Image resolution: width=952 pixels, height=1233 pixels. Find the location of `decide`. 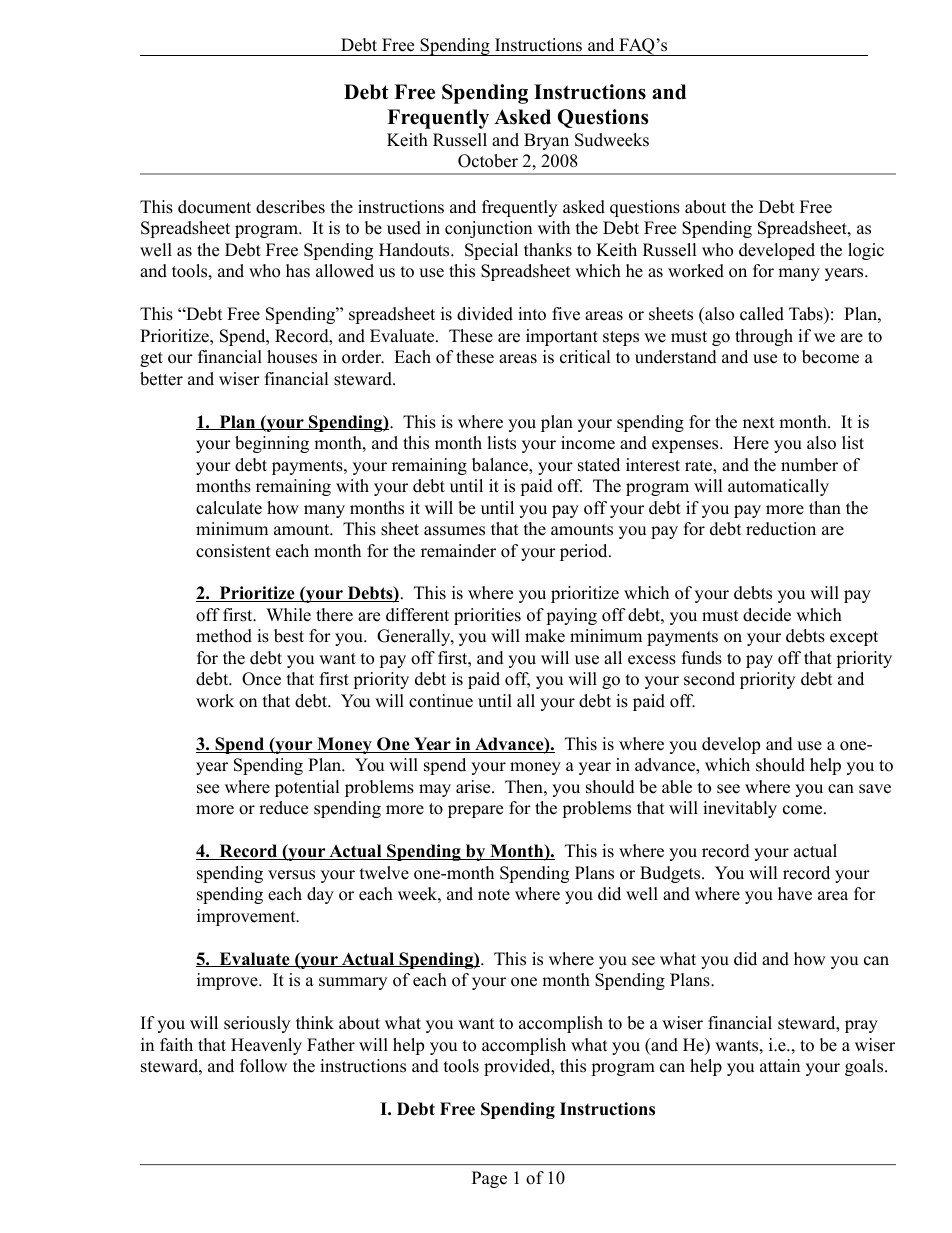

decide is located at coordinates (767, 615).
